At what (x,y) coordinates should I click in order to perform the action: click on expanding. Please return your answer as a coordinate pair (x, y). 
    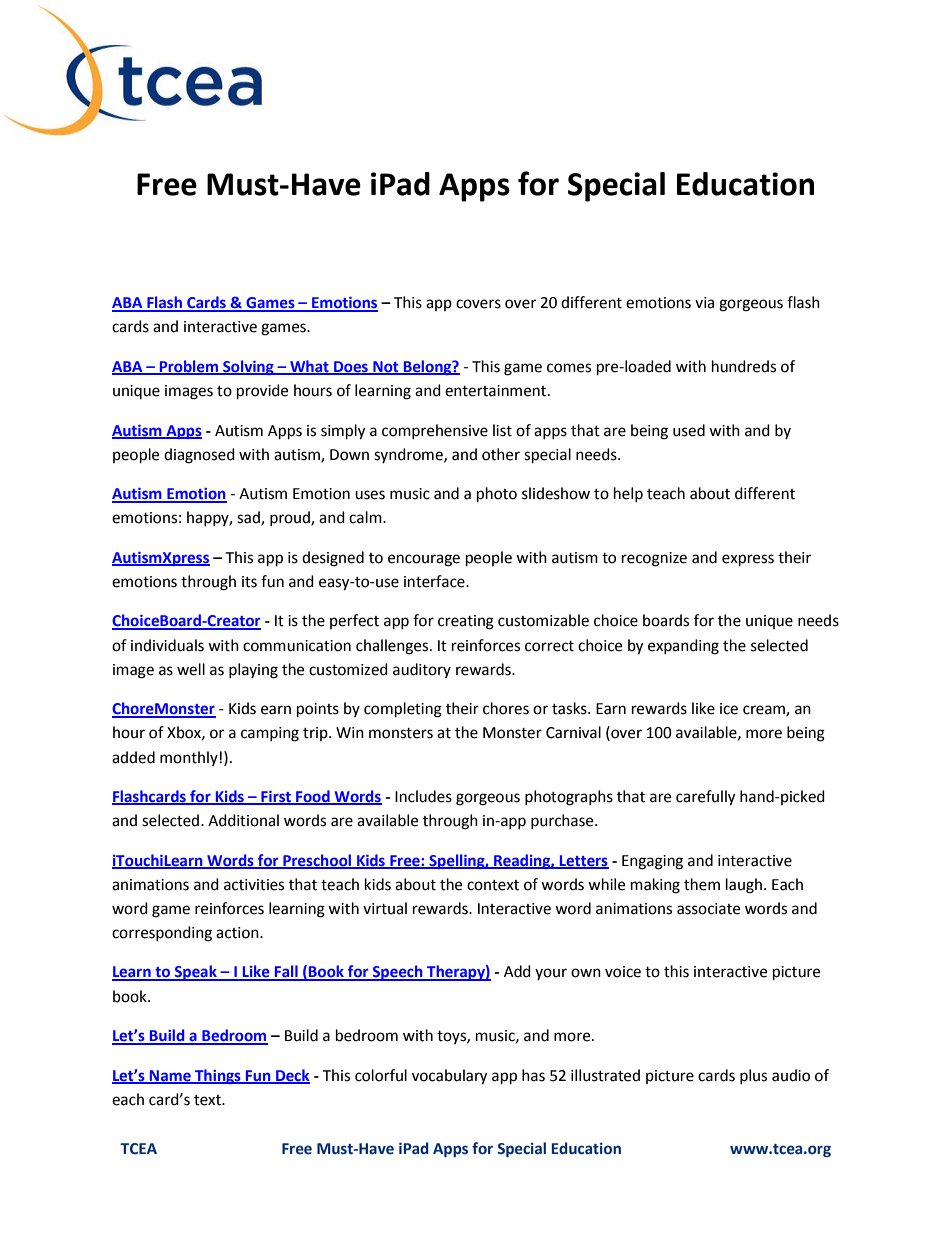
    Looking at the image, I should click on (683, 647).
